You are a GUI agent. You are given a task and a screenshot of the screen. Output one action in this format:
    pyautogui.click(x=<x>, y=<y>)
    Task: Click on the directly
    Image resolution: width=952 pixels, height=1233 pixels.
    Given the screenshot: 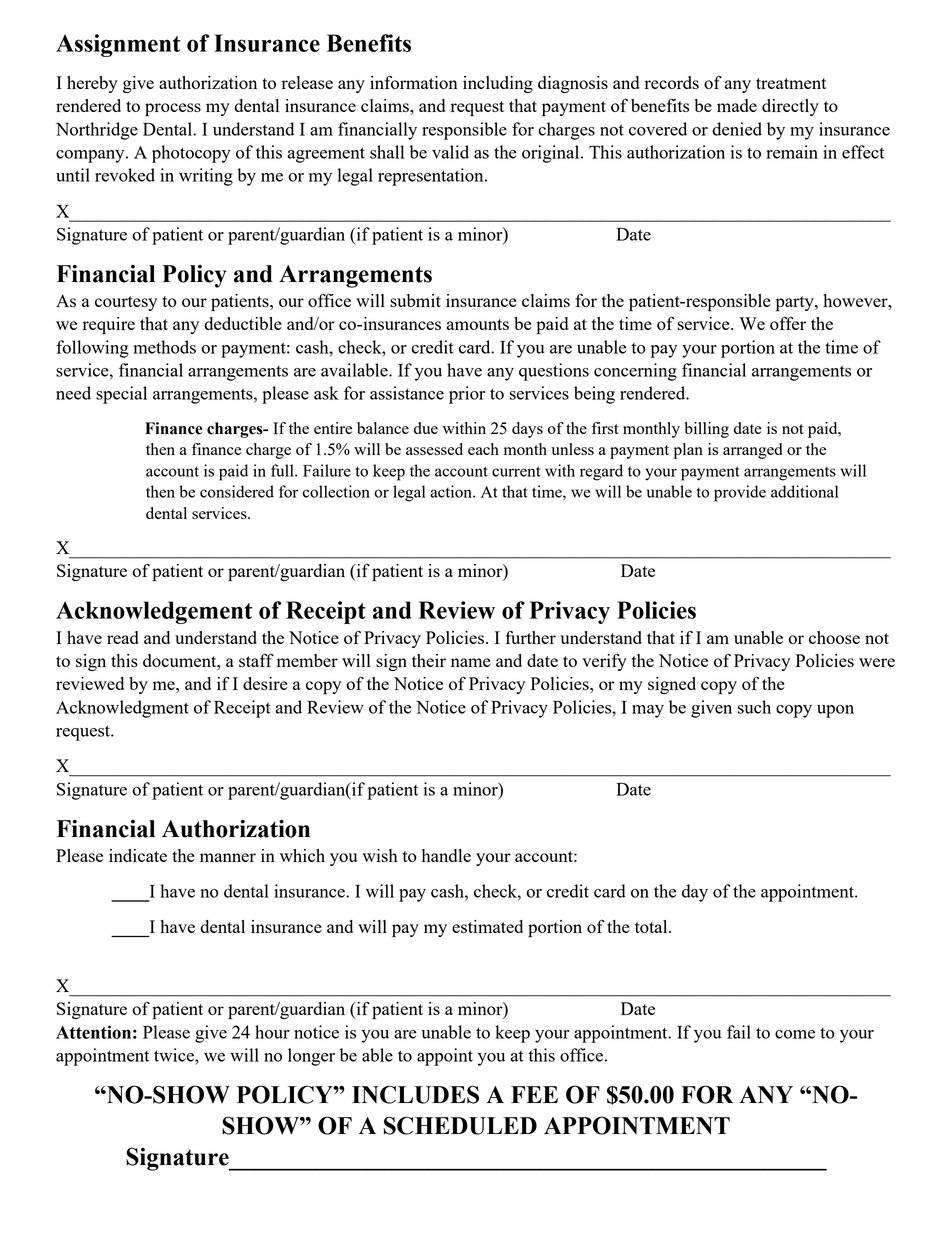 What is the action you would take?
    pyautogui.click(x=790, y=107)
